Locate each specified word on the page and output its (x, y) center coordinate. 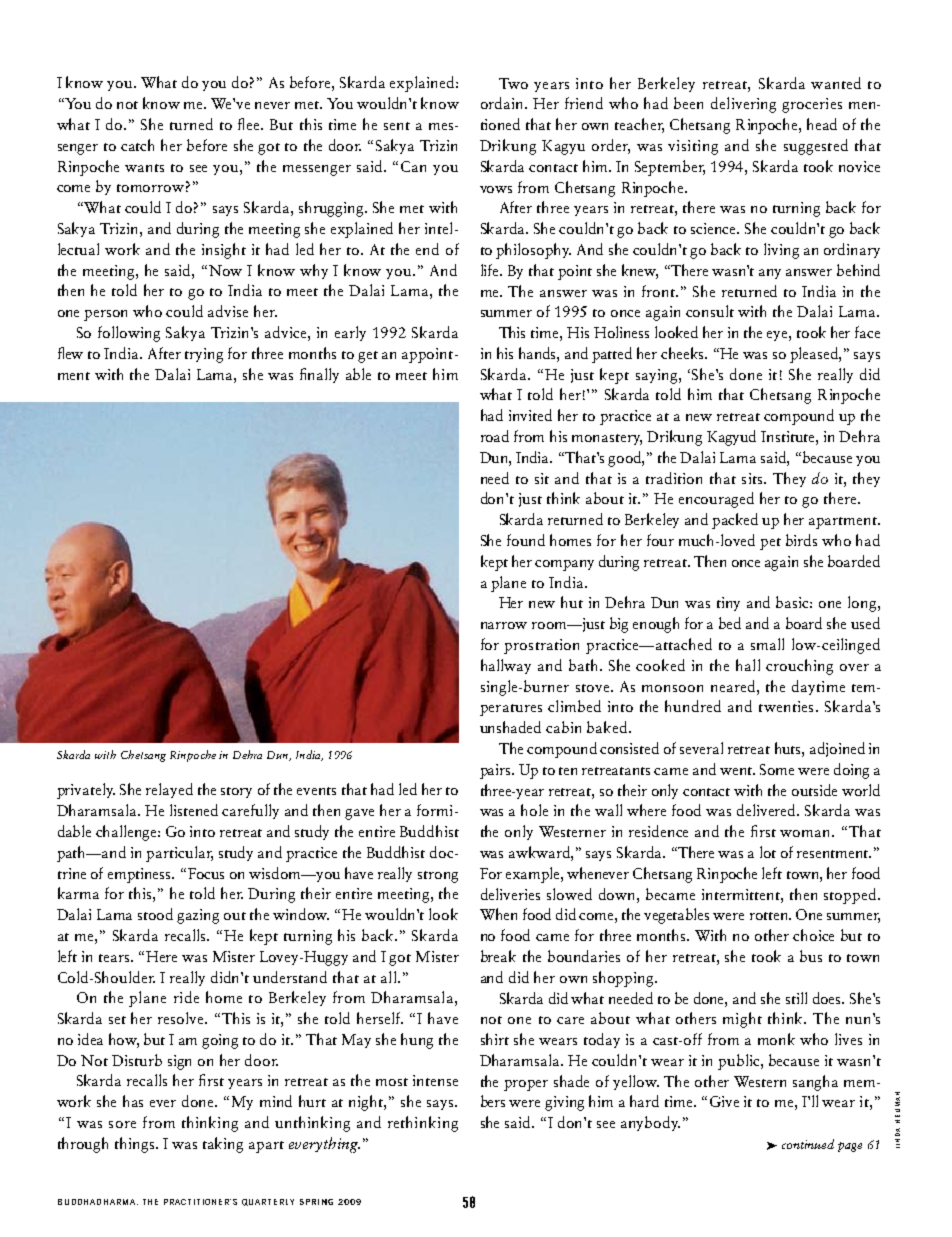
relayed (169, 790)
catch (137, 145)
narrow (504, 625)
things (134, 1145)
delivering (743, 105)
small (767, 644)
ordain (503, 103)
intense (435, 1080)
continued (808, 1144)
